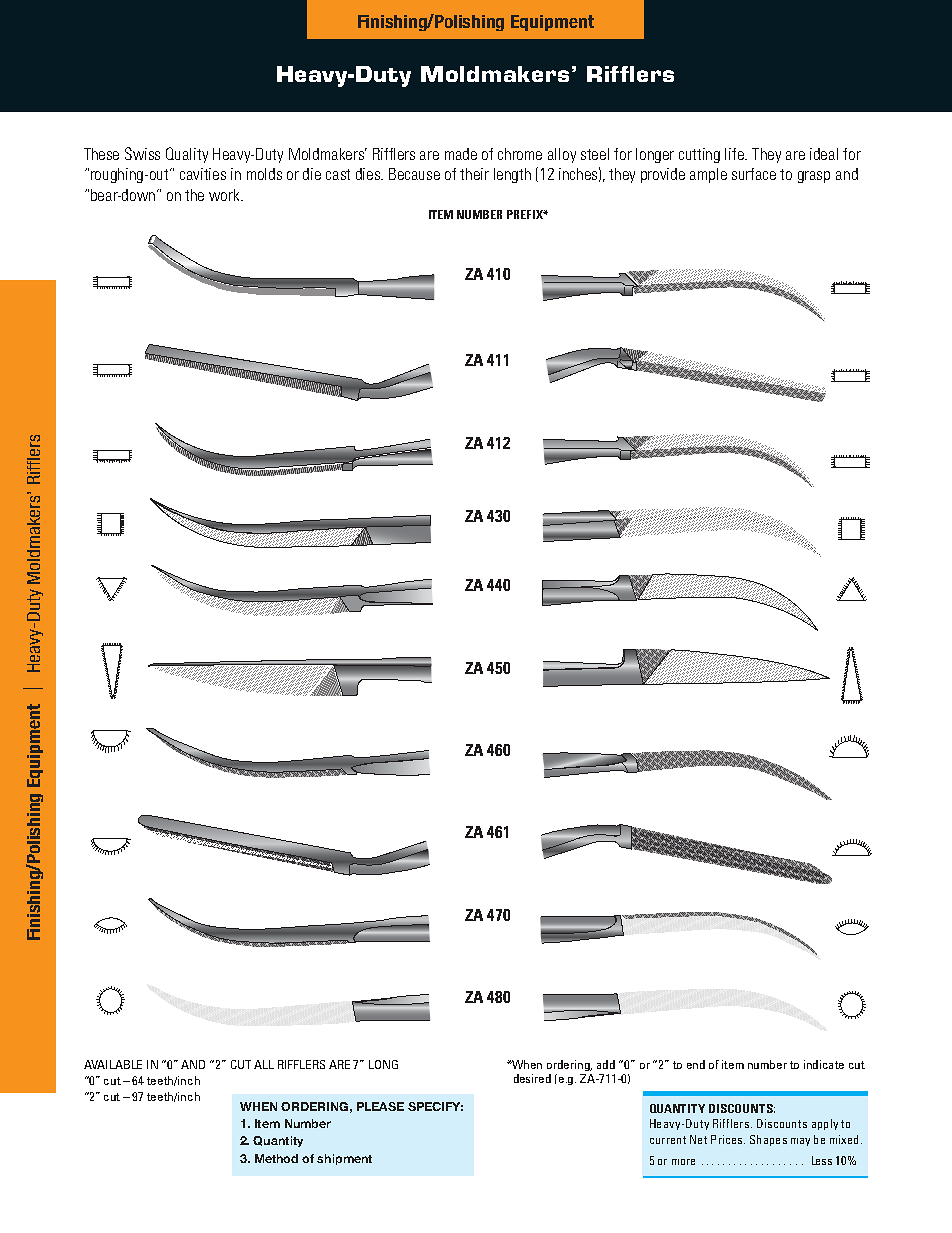 The width and height of the page is (952, 1233). Describe the element at coordinates (512, 175) in the page. I see `length` at that location.
